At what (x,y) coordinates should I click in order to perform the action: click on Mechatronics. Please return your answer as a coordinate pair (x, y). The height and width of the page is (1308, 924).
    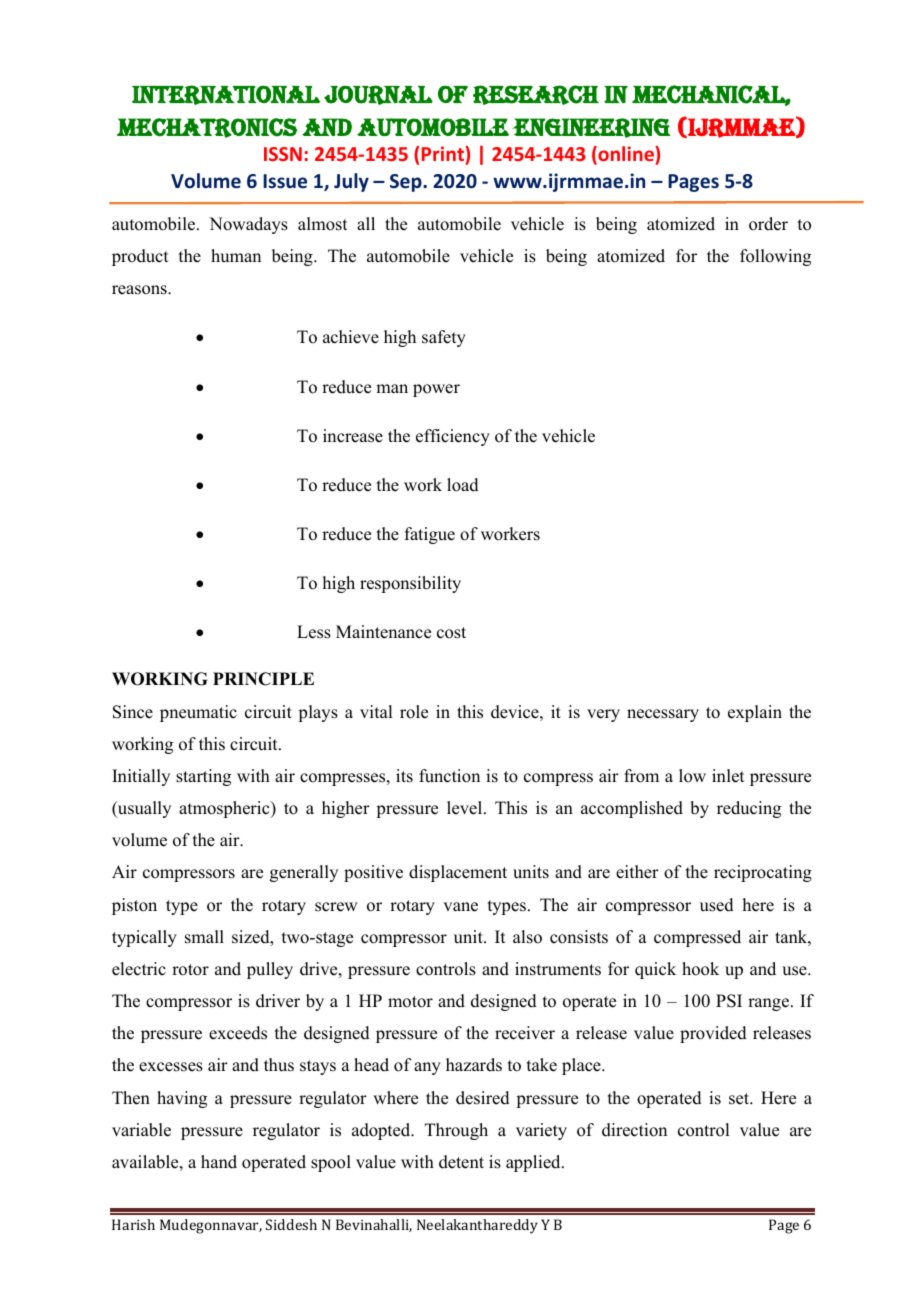
    Looking at the image, I should click on (207, 128).
